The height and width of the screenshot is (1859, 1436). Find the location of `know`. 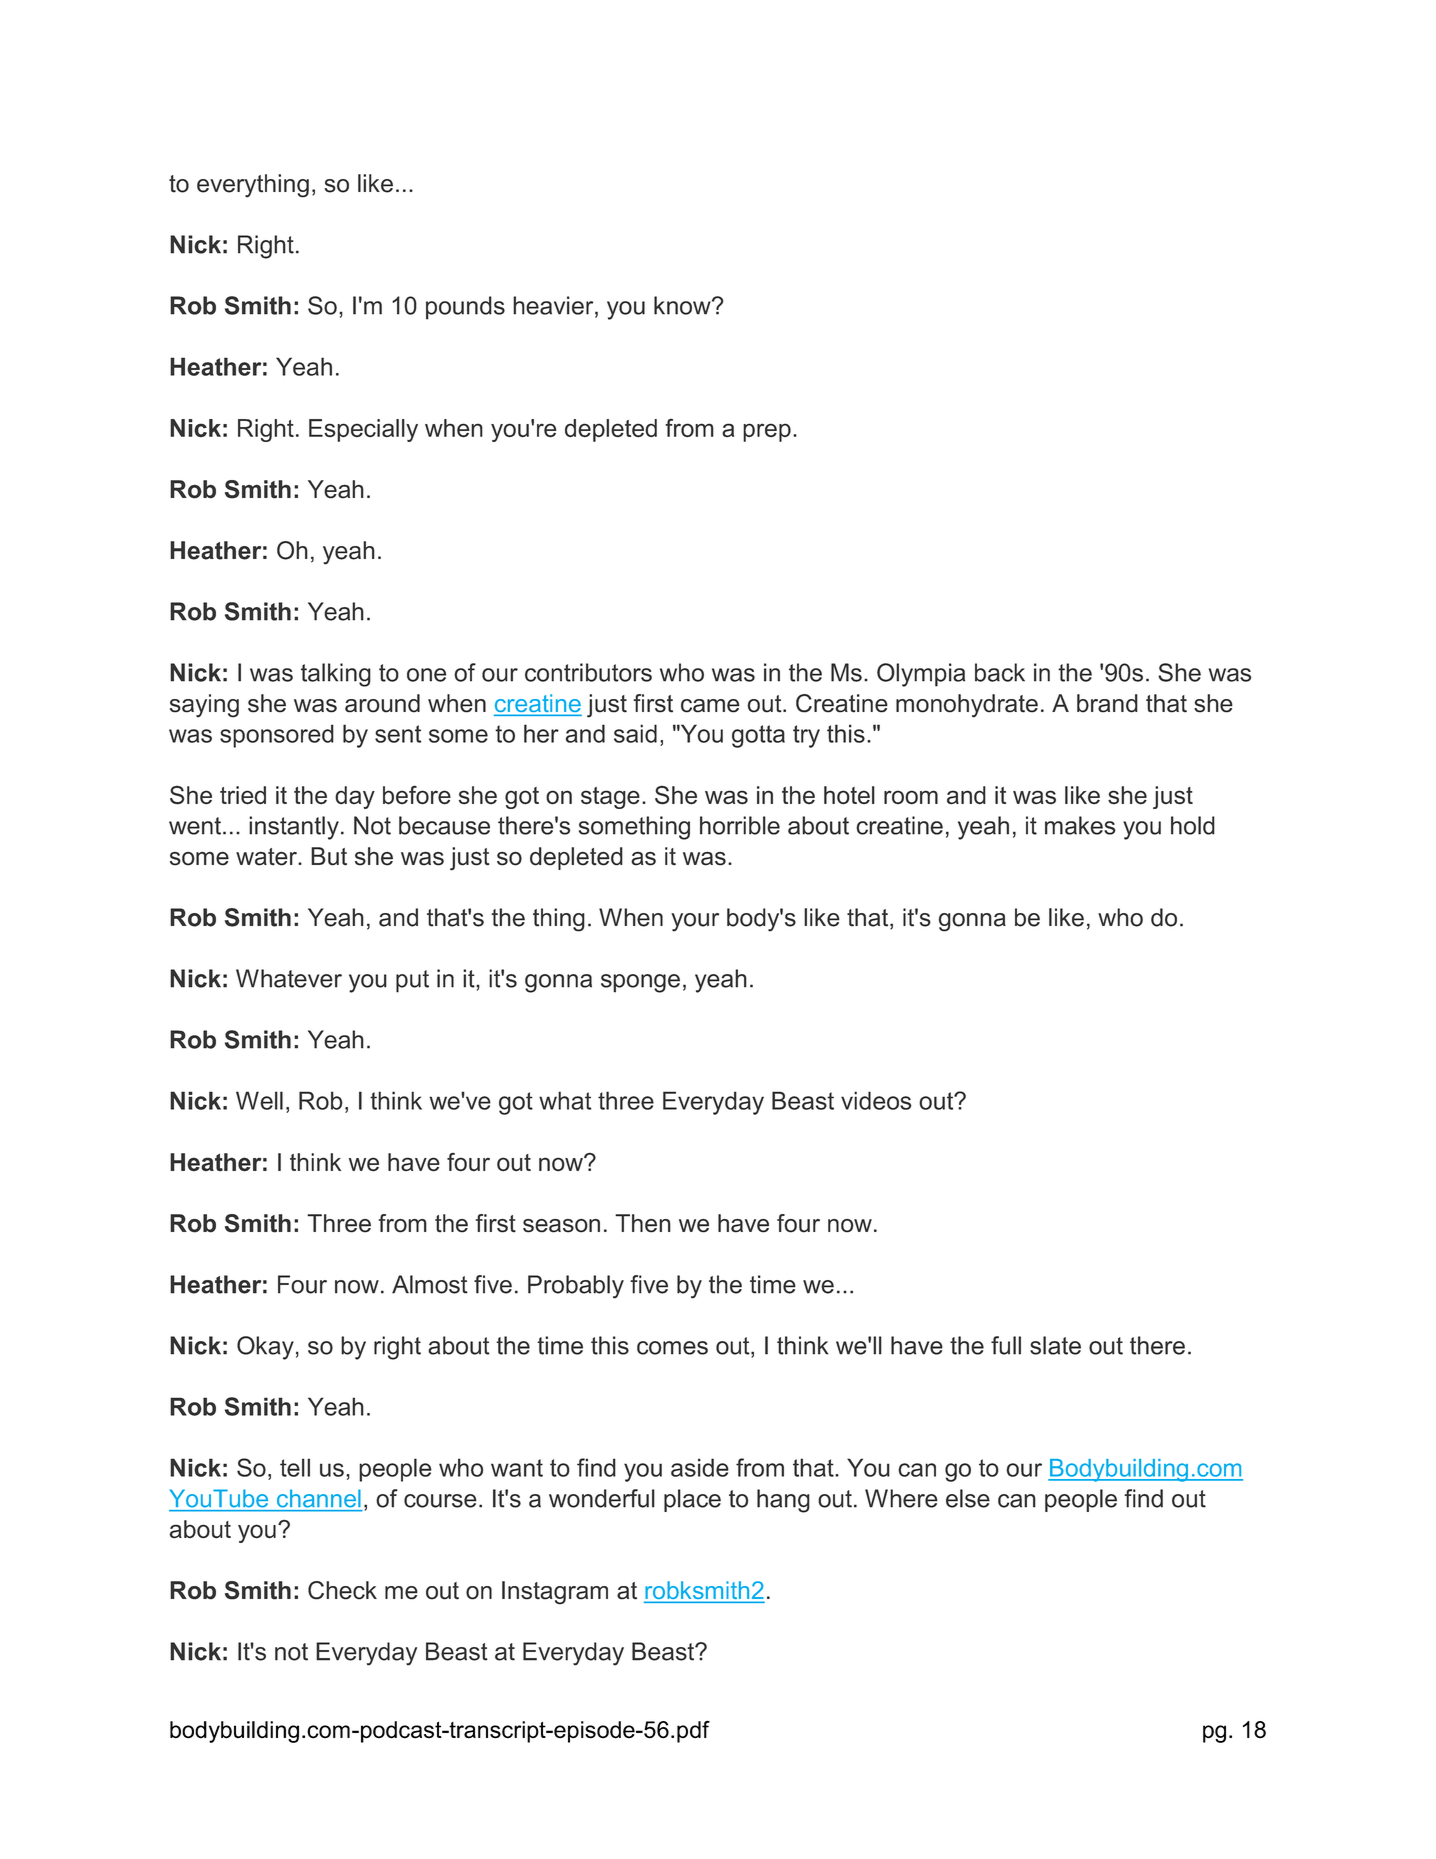

know is located at coordinates (683, 305).
